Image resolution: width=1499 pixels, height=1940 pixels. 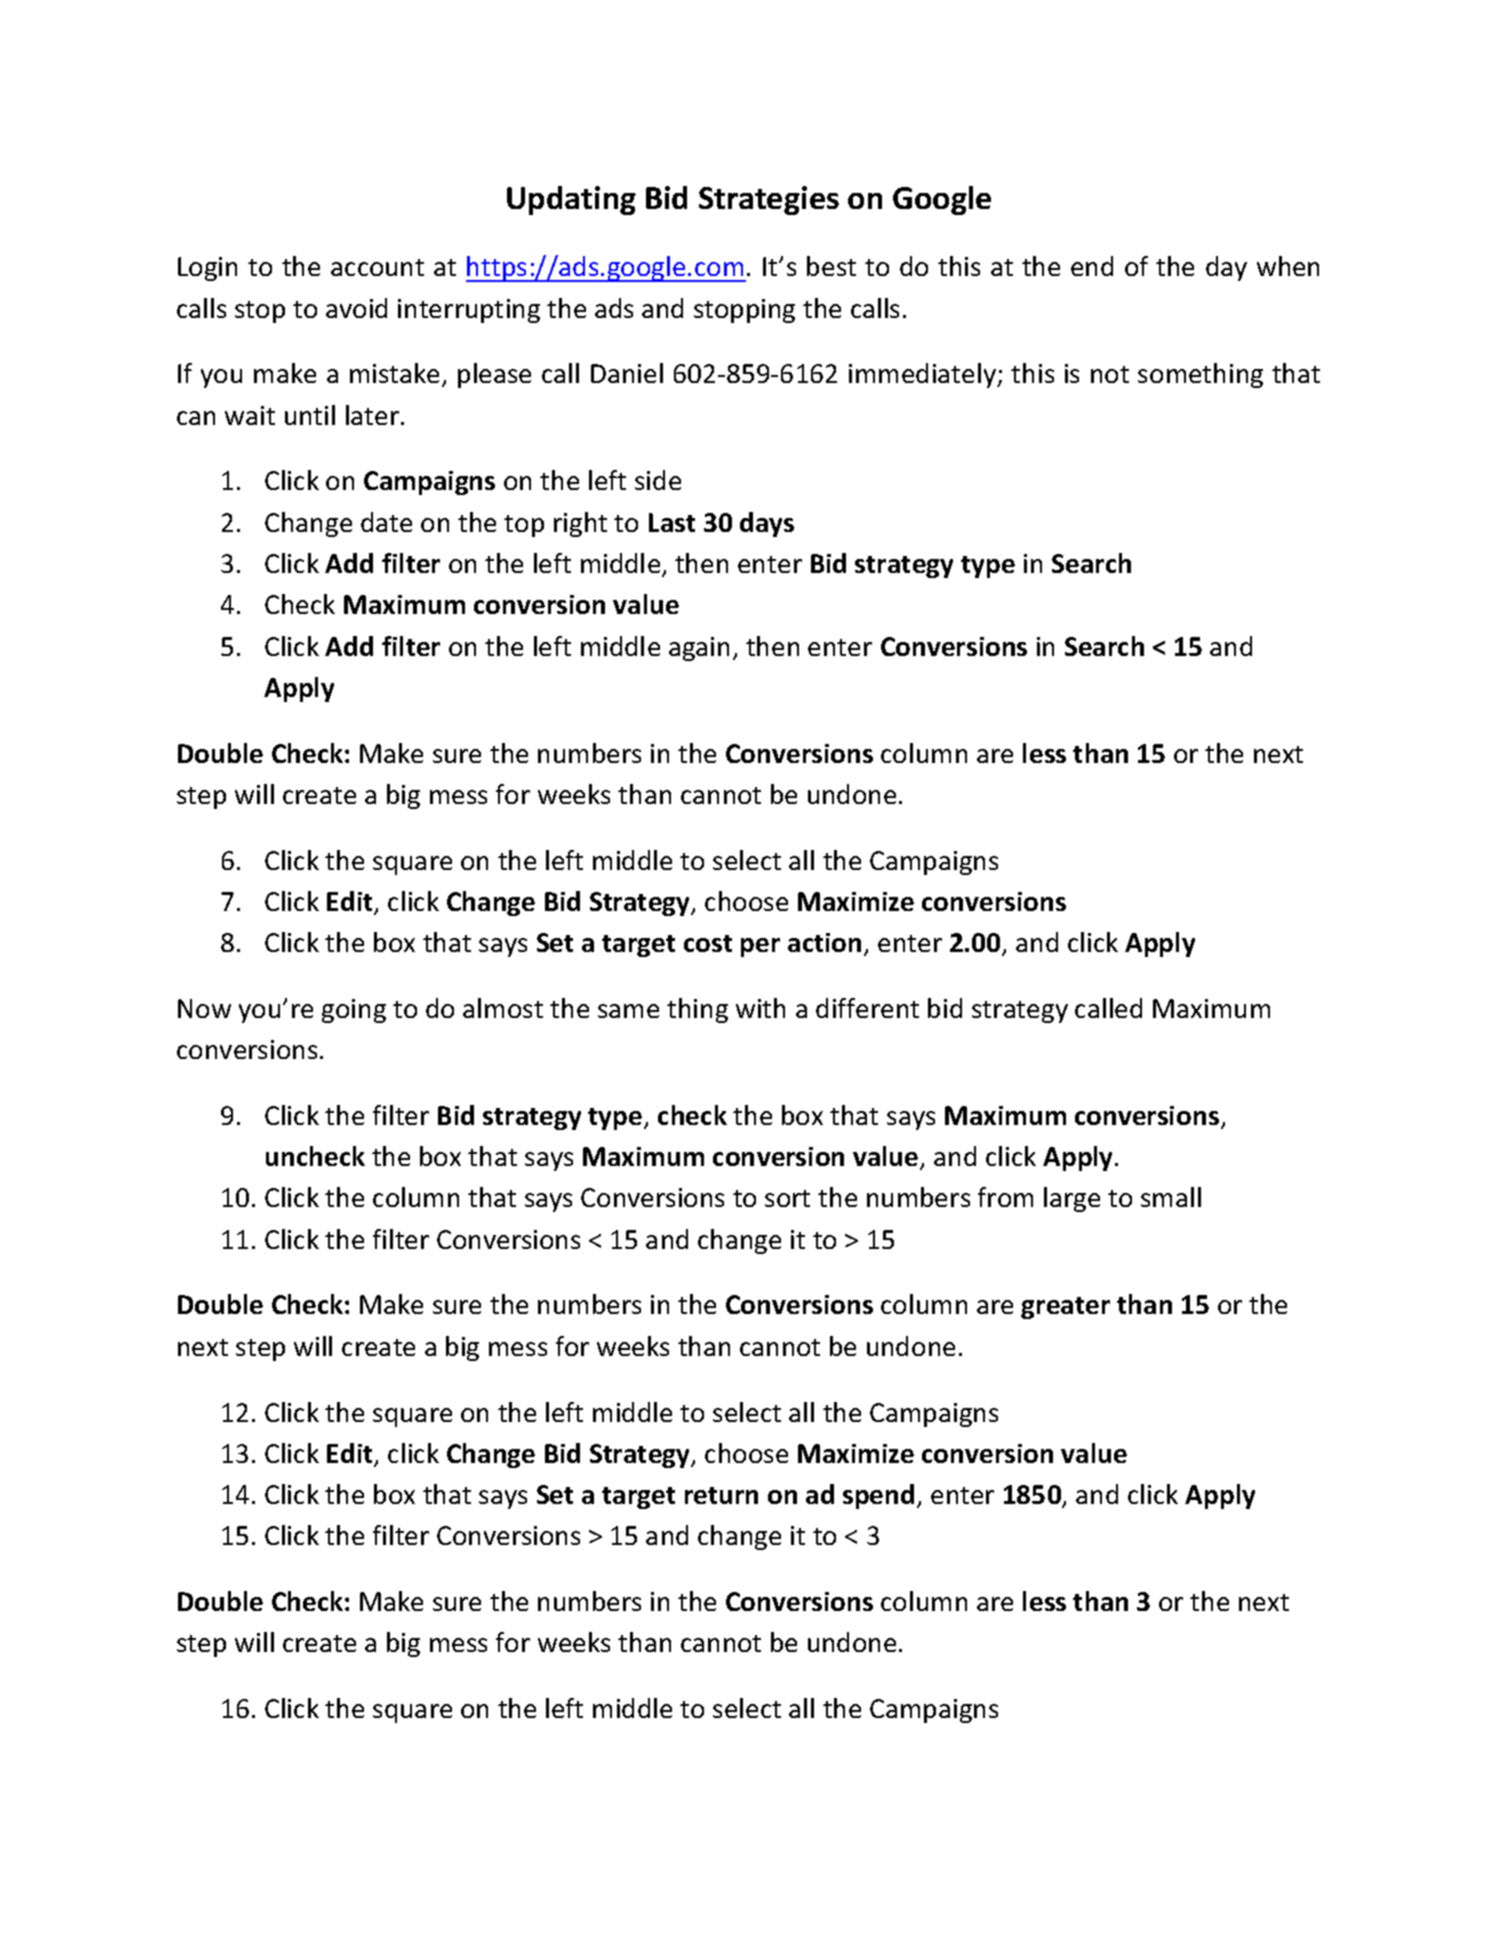 I want to click on Strategies, so click(x=769, y=200).
